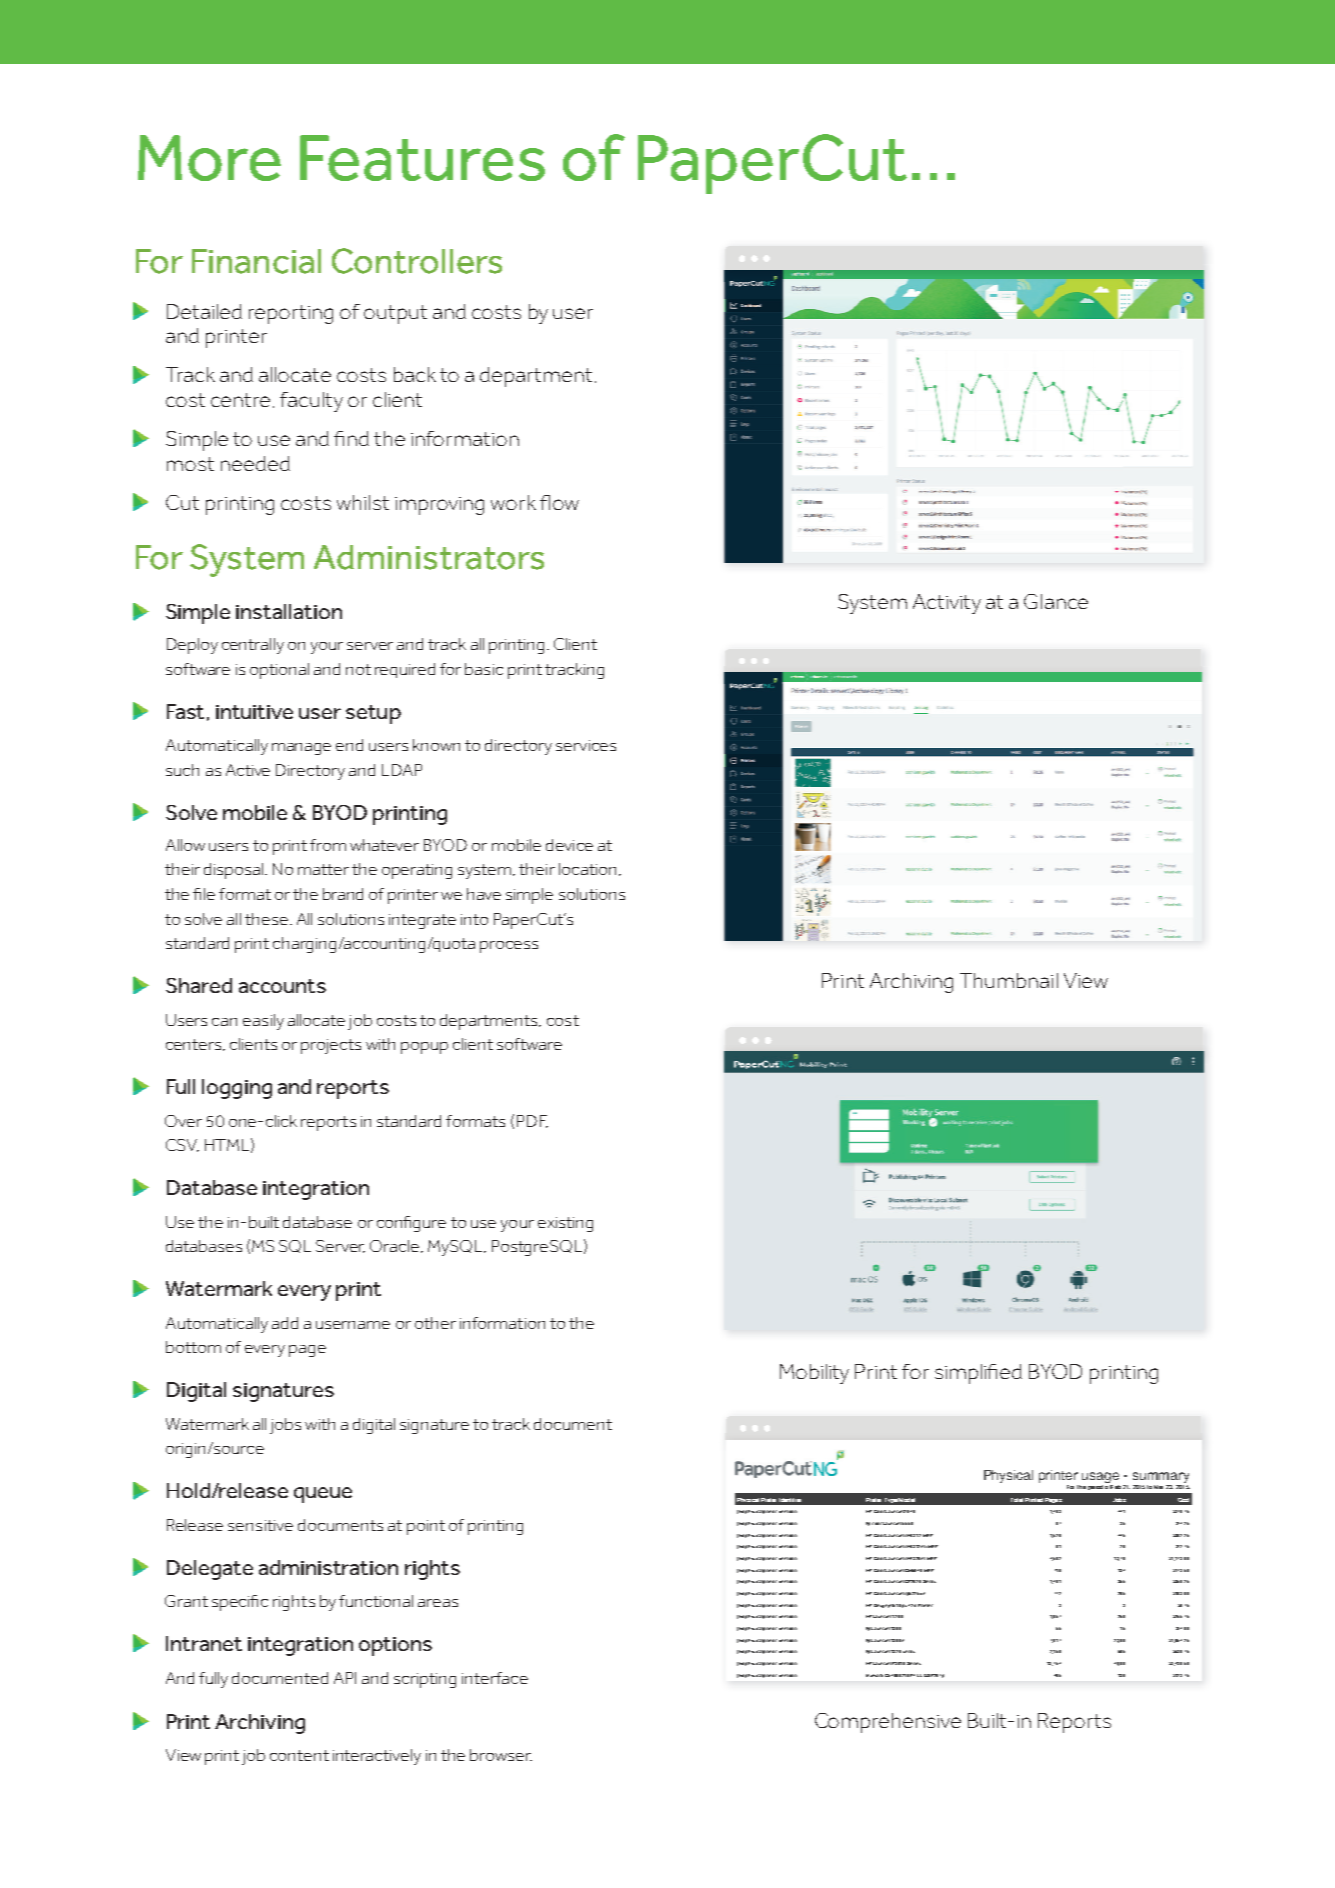  What do you see at coordinates (1009, 980) in the image?
I see `Thumbnail` at bounding box center [1009, 980].
